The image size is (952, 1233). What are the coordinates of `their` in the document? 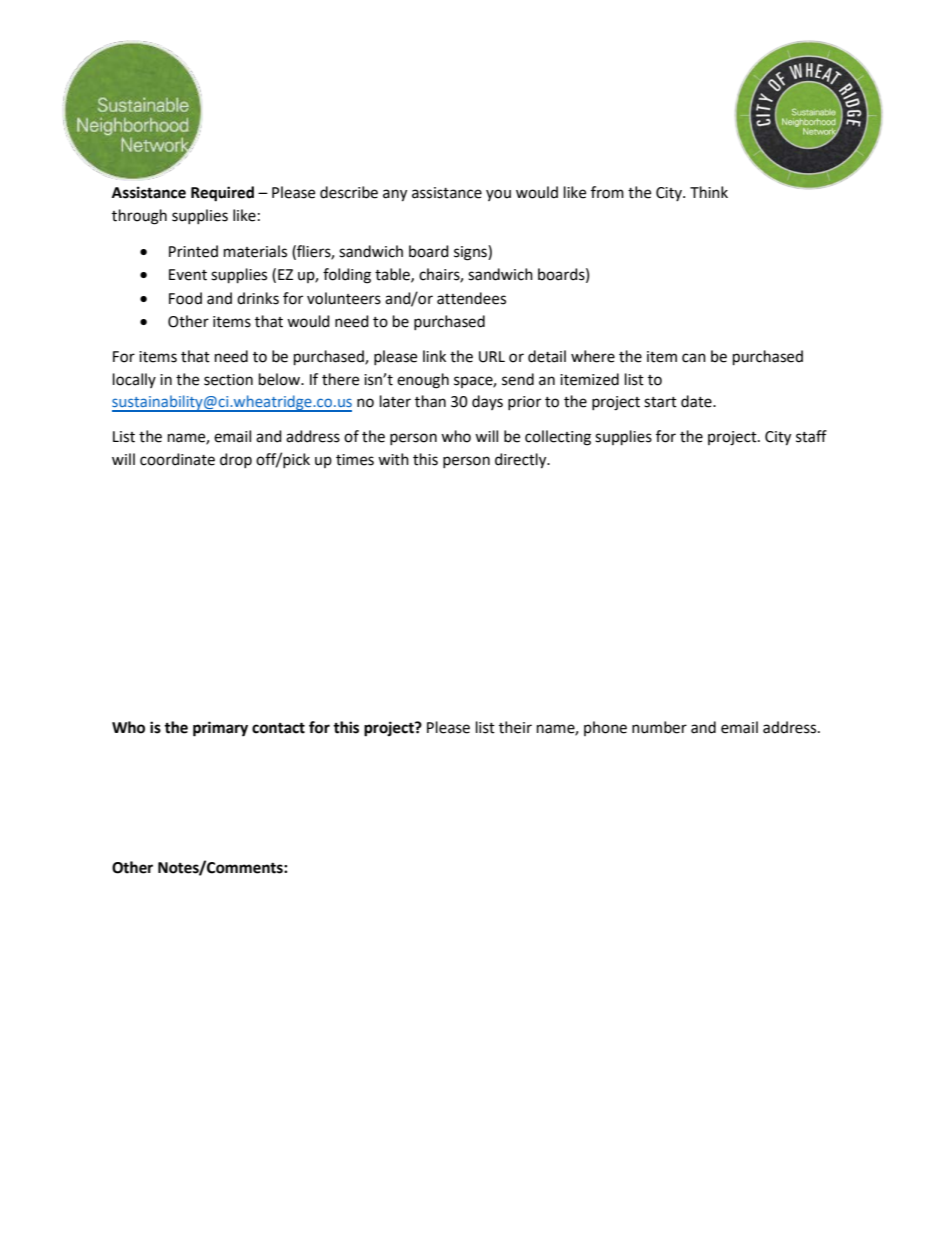 It's located at (515, 727).
